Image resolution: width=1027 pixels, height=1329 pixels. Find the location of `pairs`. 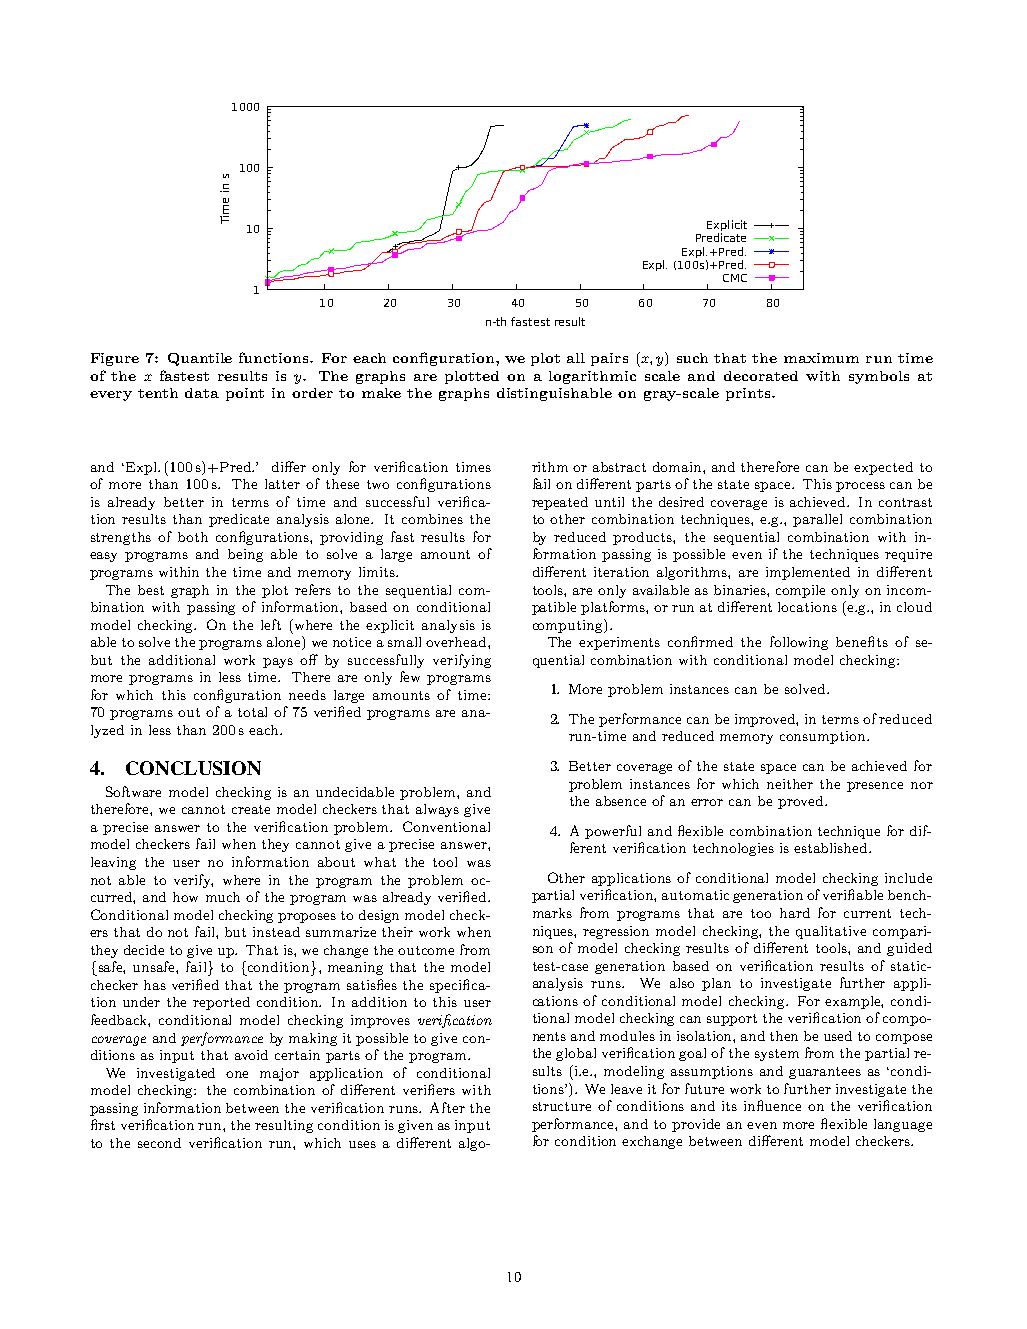

pairs is located at coordinates (609, 359).
